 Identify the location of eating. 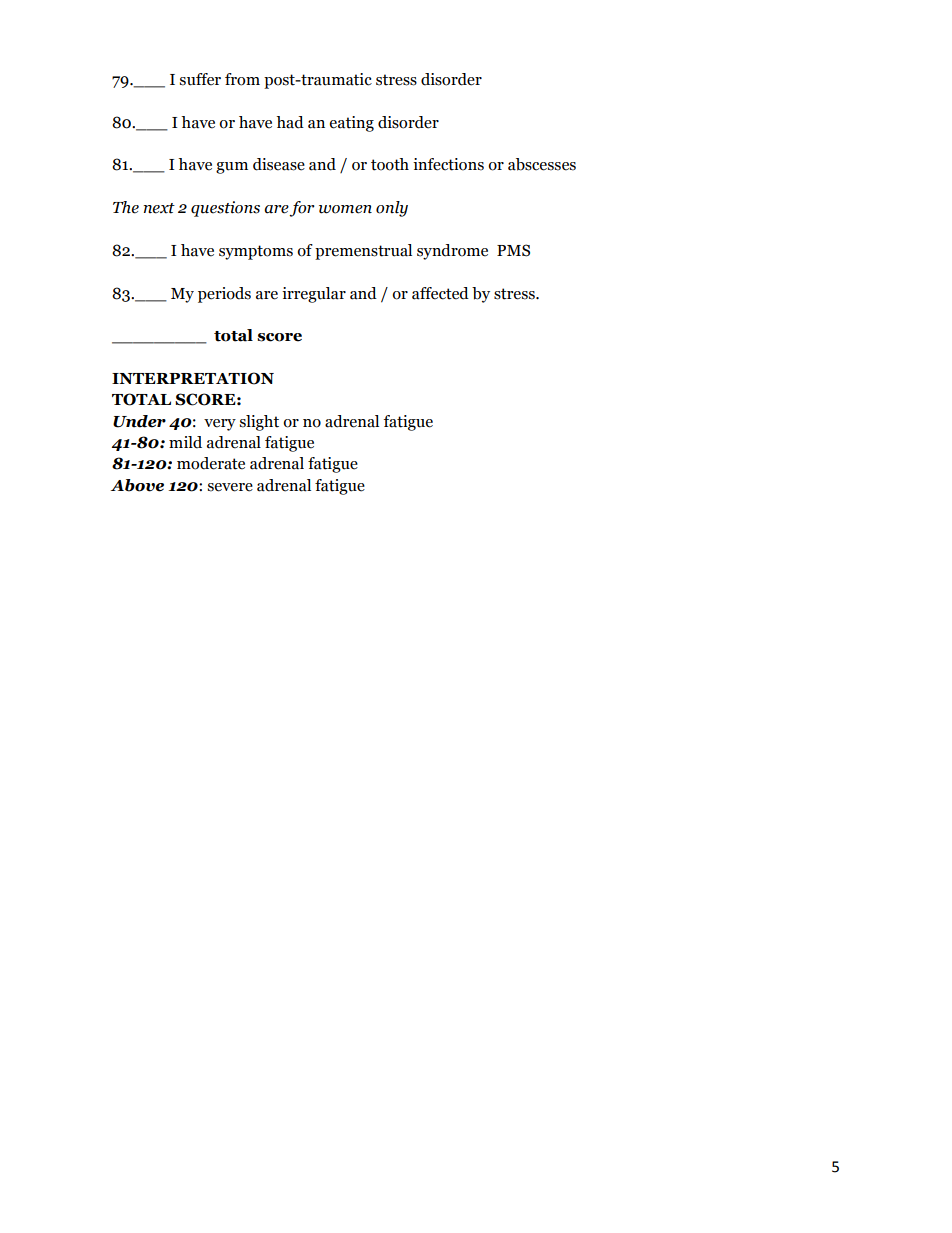
(352, 124).
